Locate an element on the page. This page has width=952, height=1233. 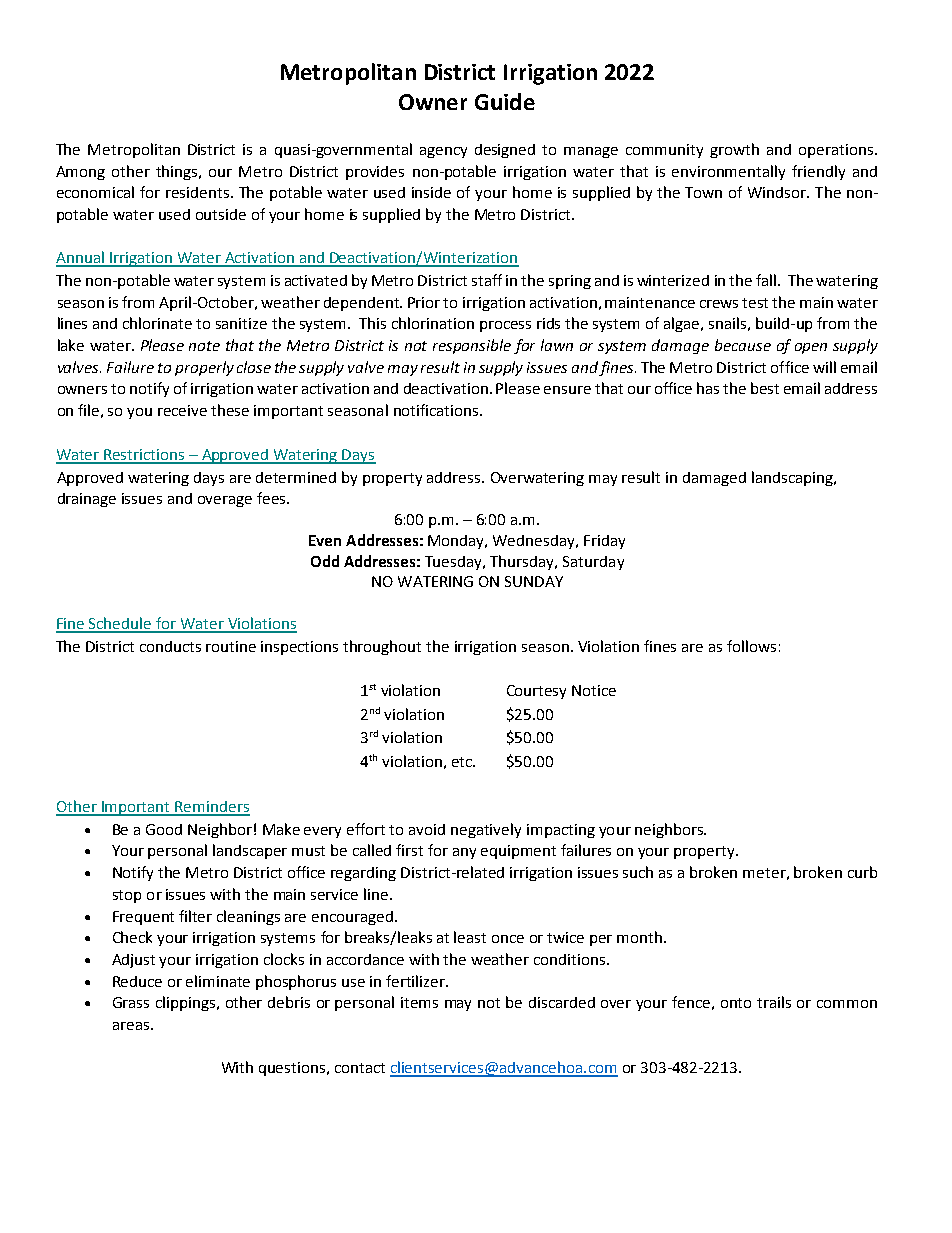
Tuesday is located at coordinates (455, 563).
